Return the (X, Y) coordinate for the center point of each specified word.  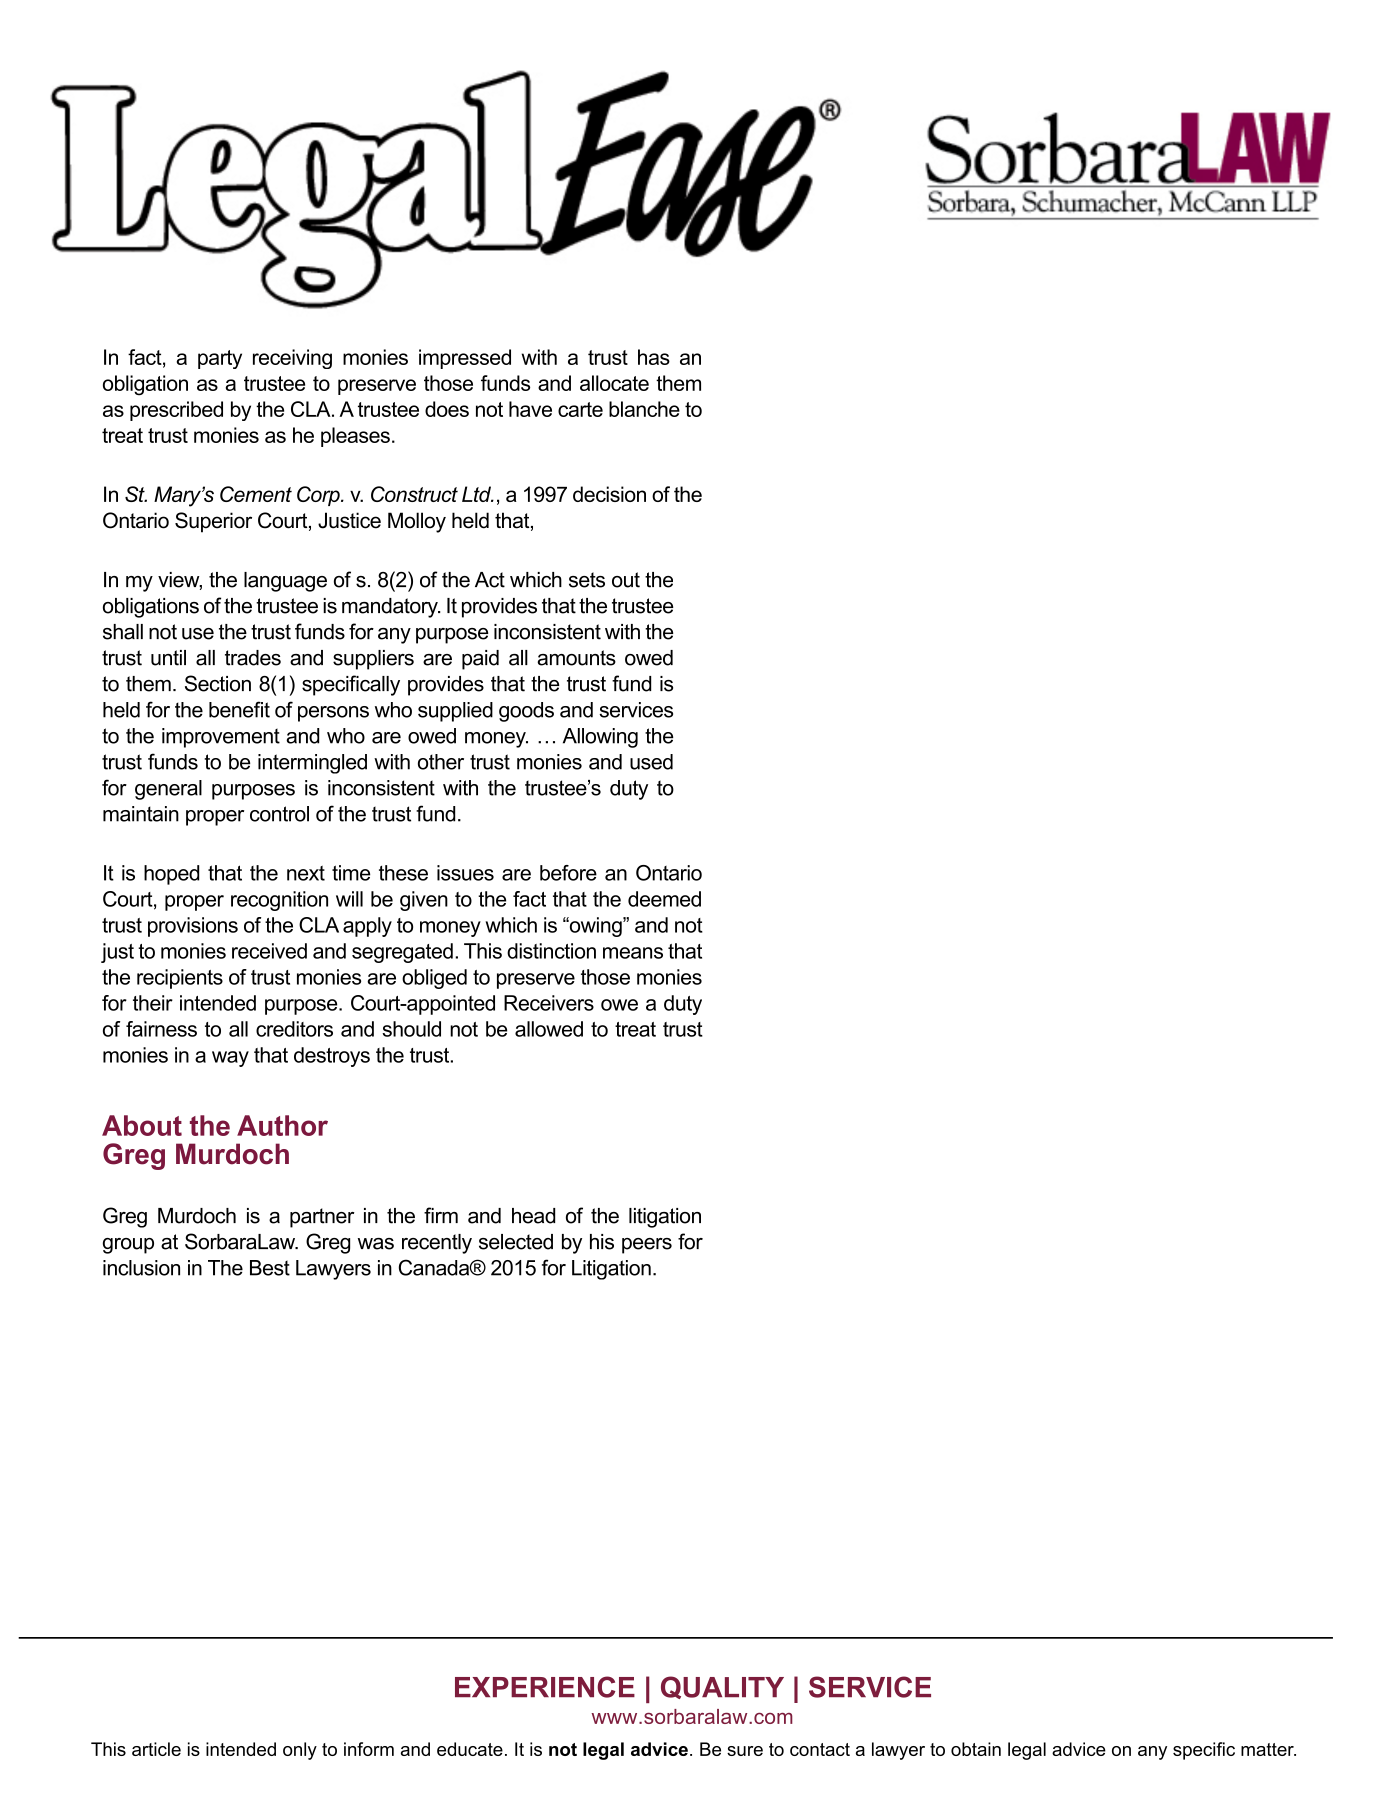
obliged (434, 979)
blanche (644, 409)
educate (470, 1749)
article (156, 1749)
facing (181, 1029)
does (447, 409)
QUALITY (722, 1687)
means (633, 953)
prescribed (176, 411)
